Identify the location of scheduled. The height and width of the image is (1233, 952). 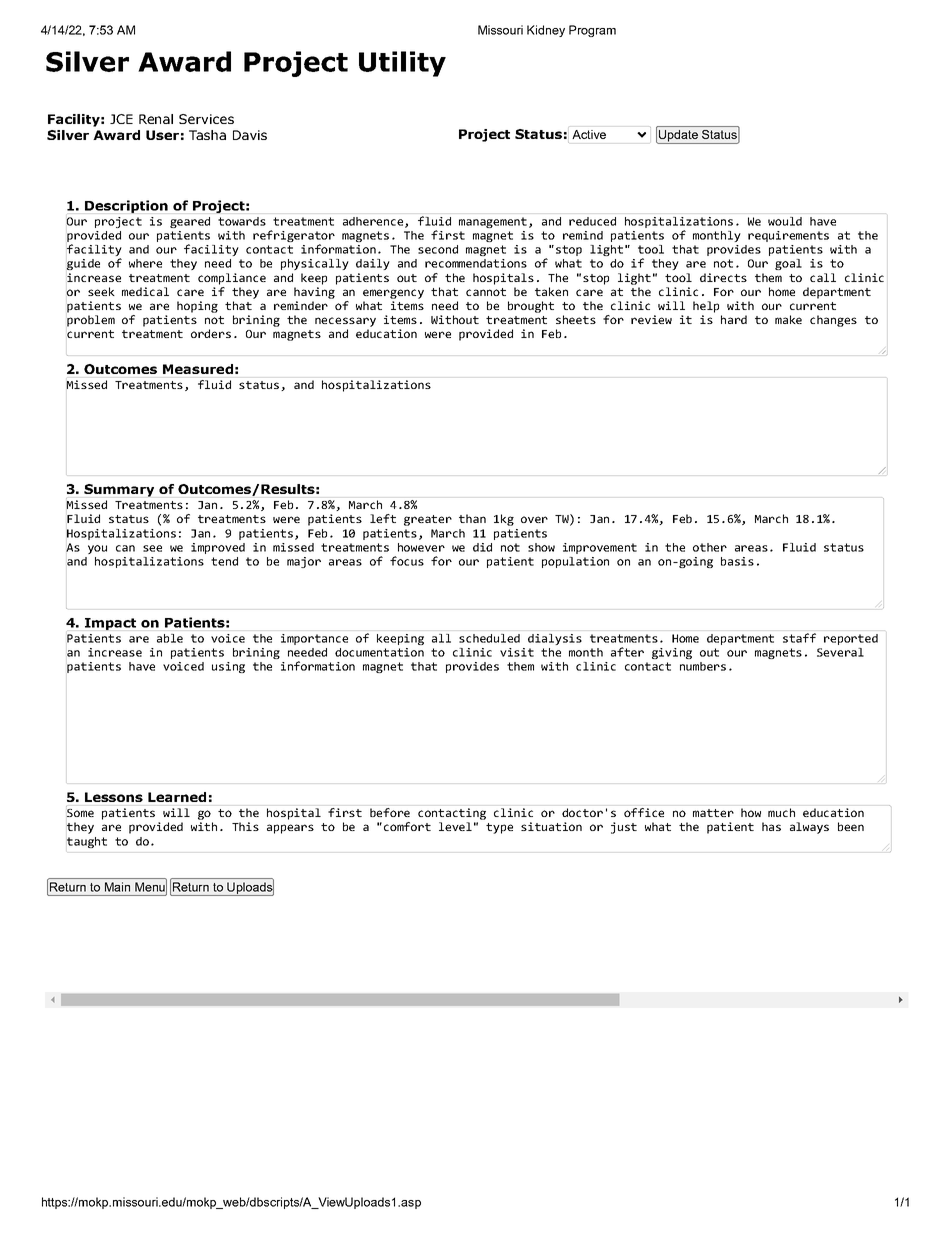
(489, 638).
